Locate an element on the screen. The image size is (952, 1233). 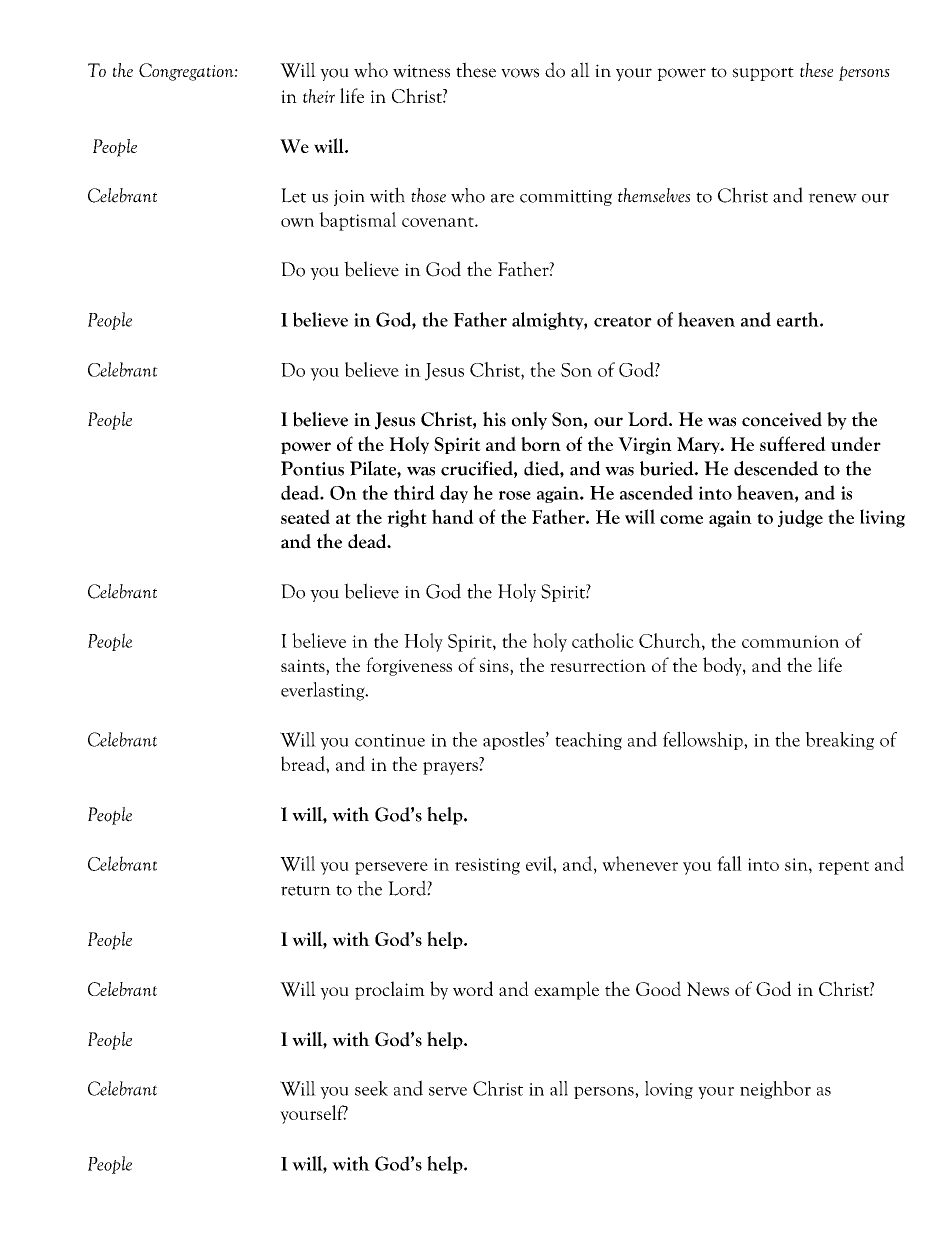
vows is located at coordinates (520, 73).
